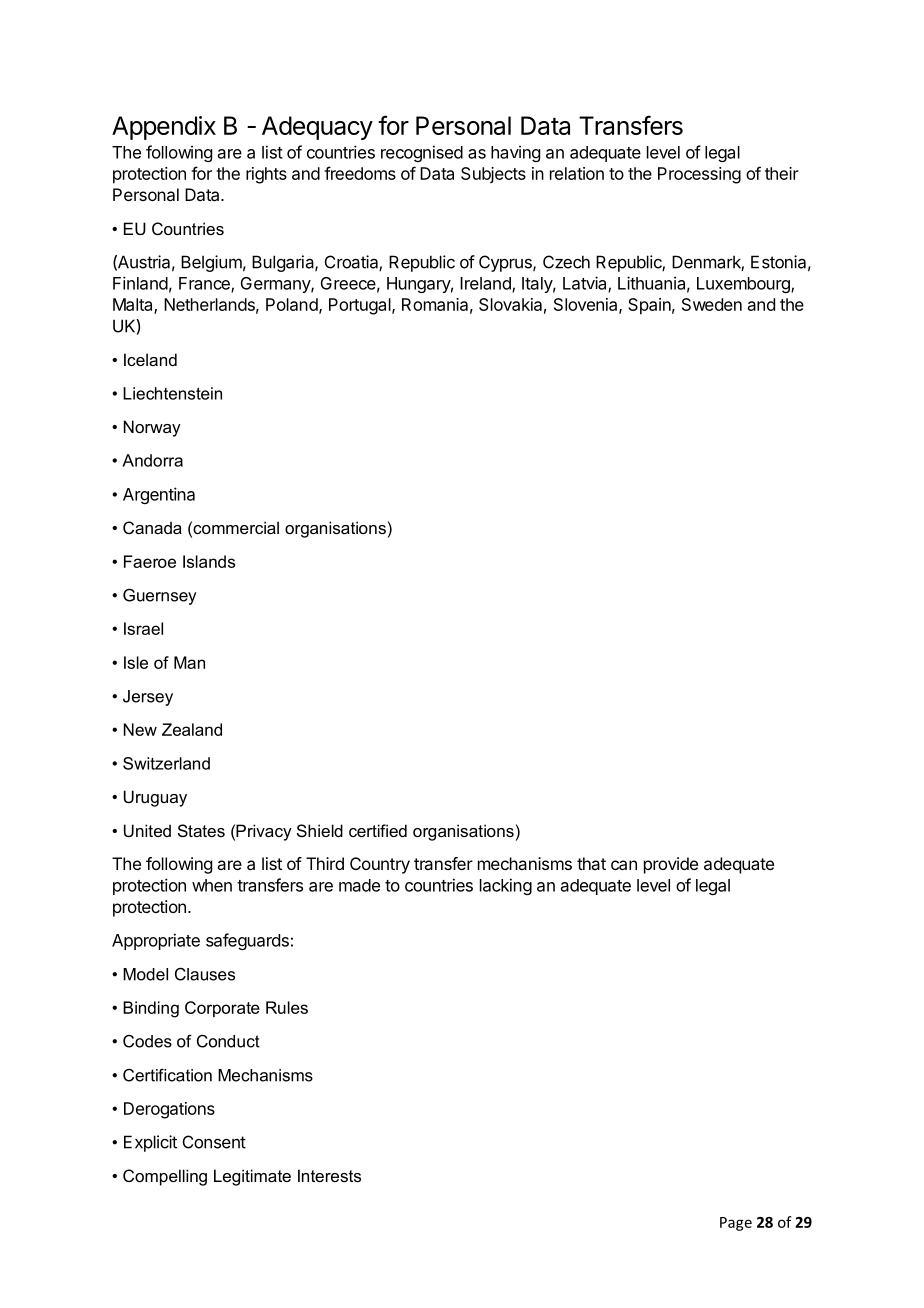  What do you see at coordinates (486, 284) in the page?
I see `Ireland` at bounding box center [486, 284].
